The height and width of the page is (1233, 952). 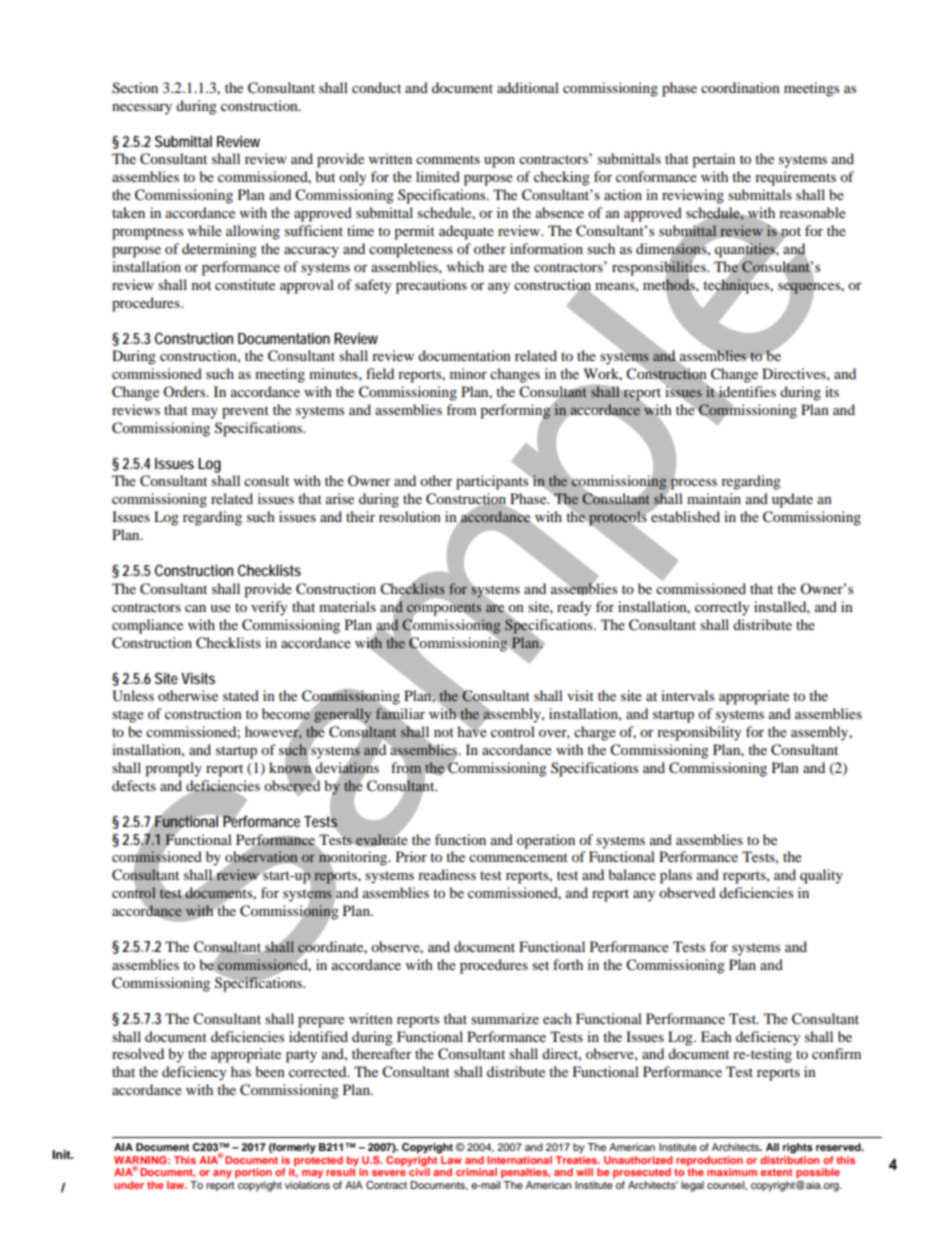 I want to click on readiness, so click(x=447, y=874).
